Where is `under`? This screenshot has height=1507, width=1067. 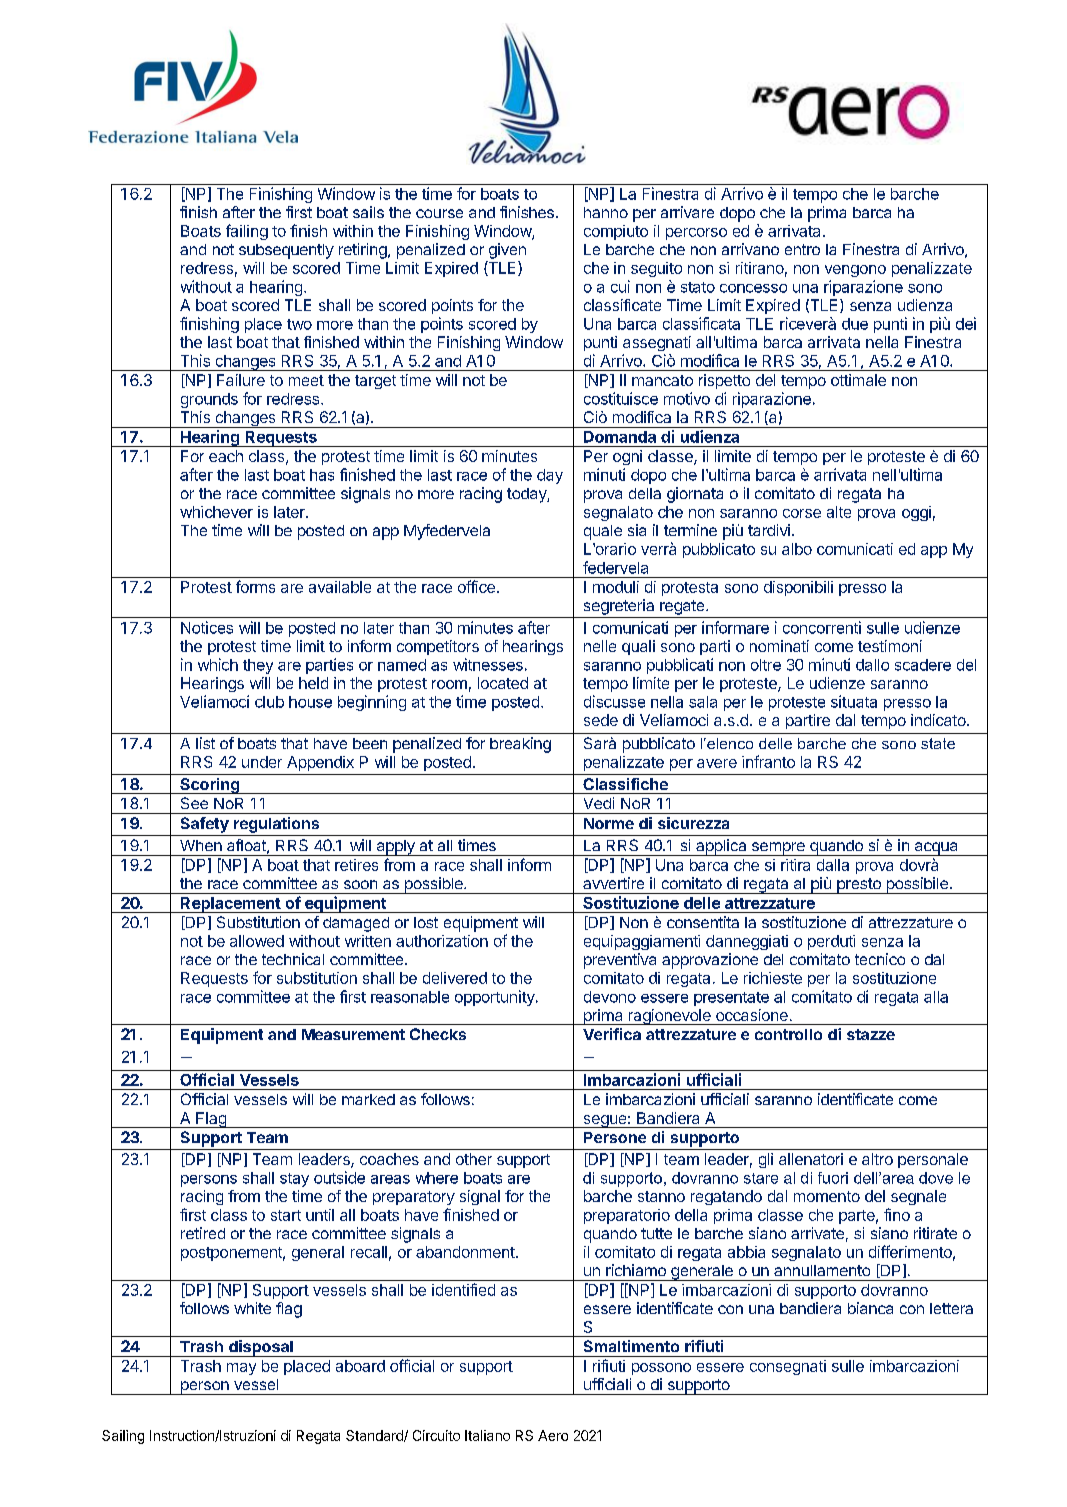 under is located at coordinates (262, 762).
